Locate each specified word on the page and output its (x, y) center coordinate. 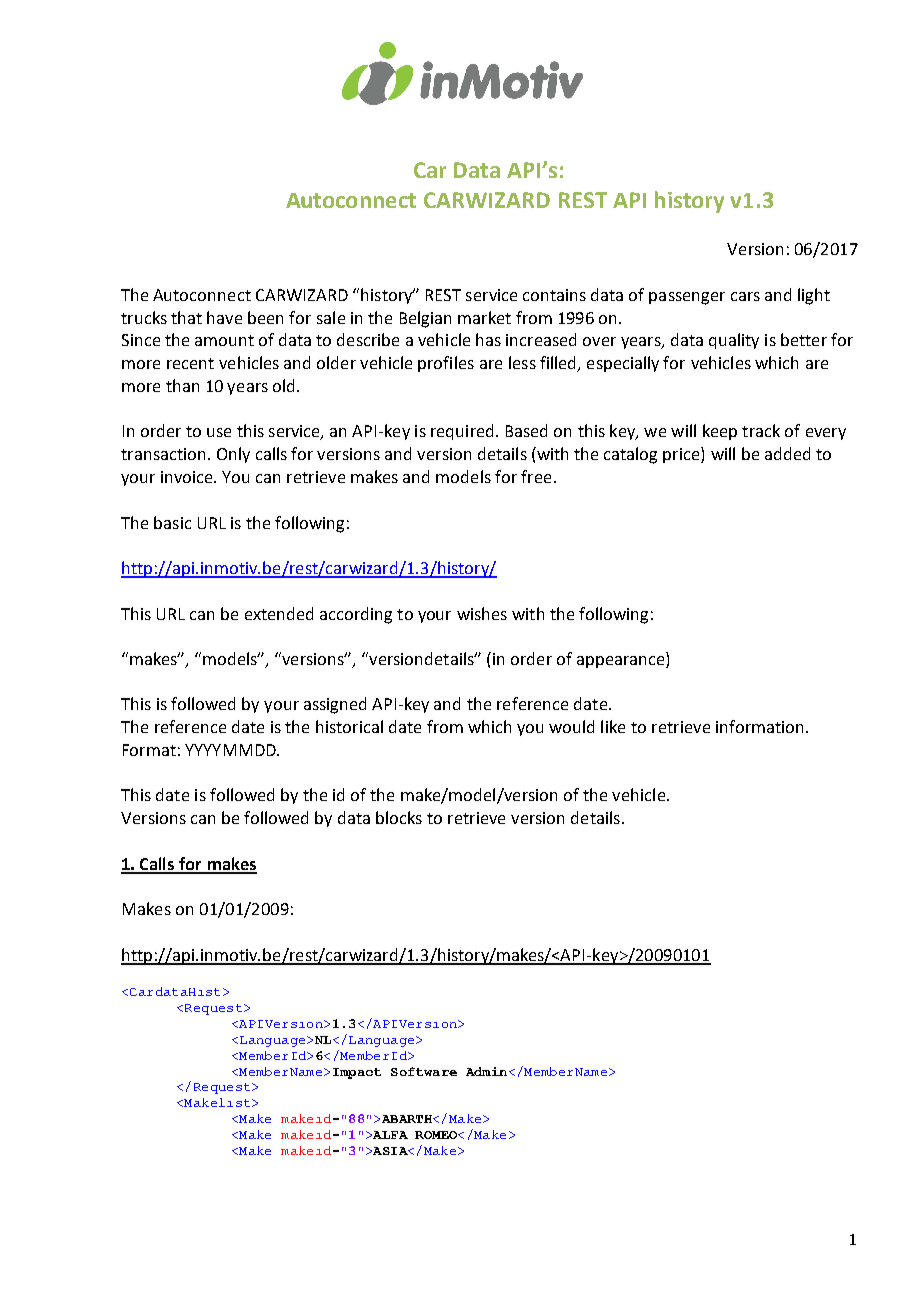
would (571, 726)
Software (424, 1071)
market (484, 317)
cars (745, 296)
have (224, 317)
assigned (335, 705)
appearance (622, 662)
